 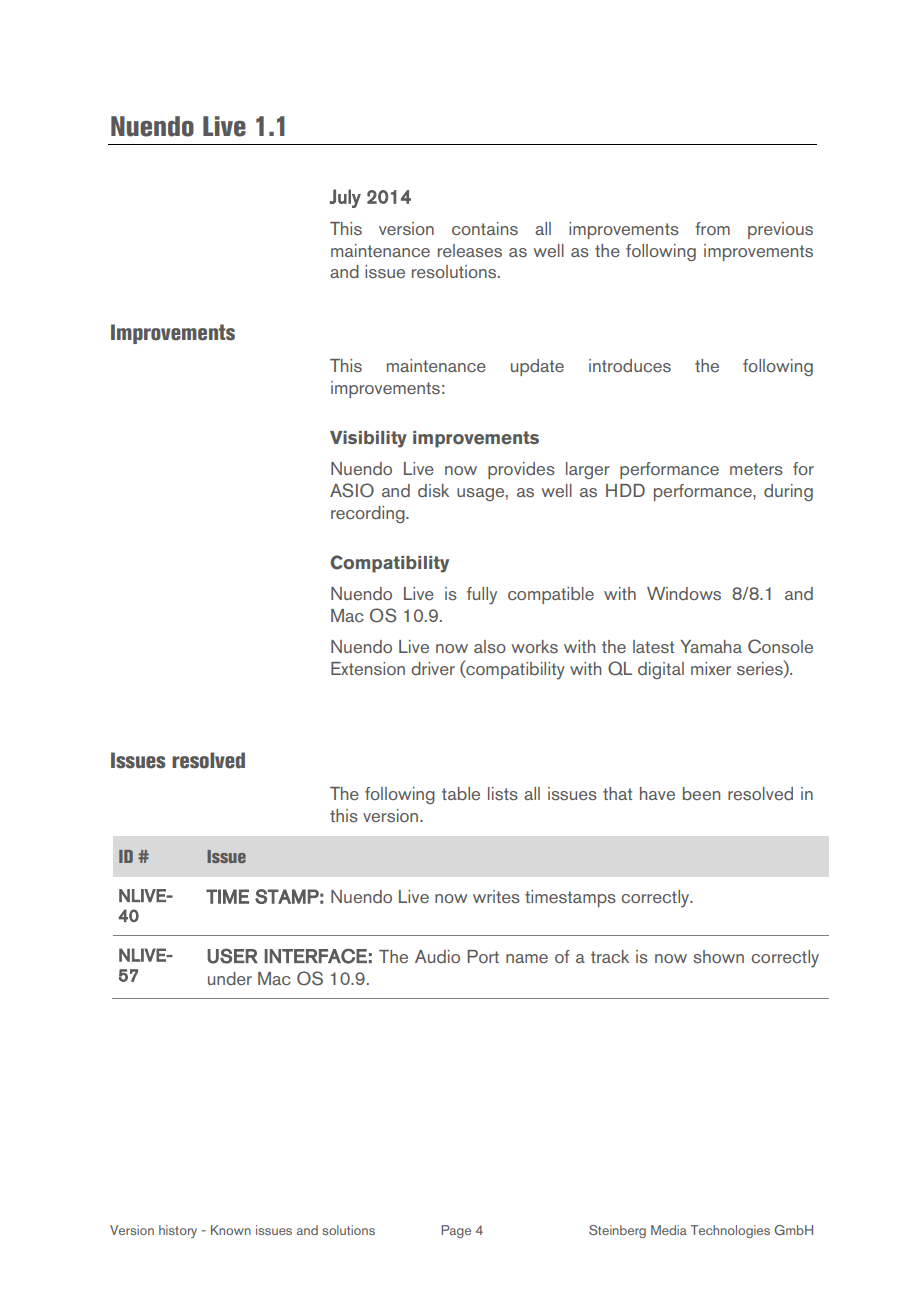 What do you see at coordinates (711, 668) in the page?
I see `mixer` at bounding box center [711, 668].
